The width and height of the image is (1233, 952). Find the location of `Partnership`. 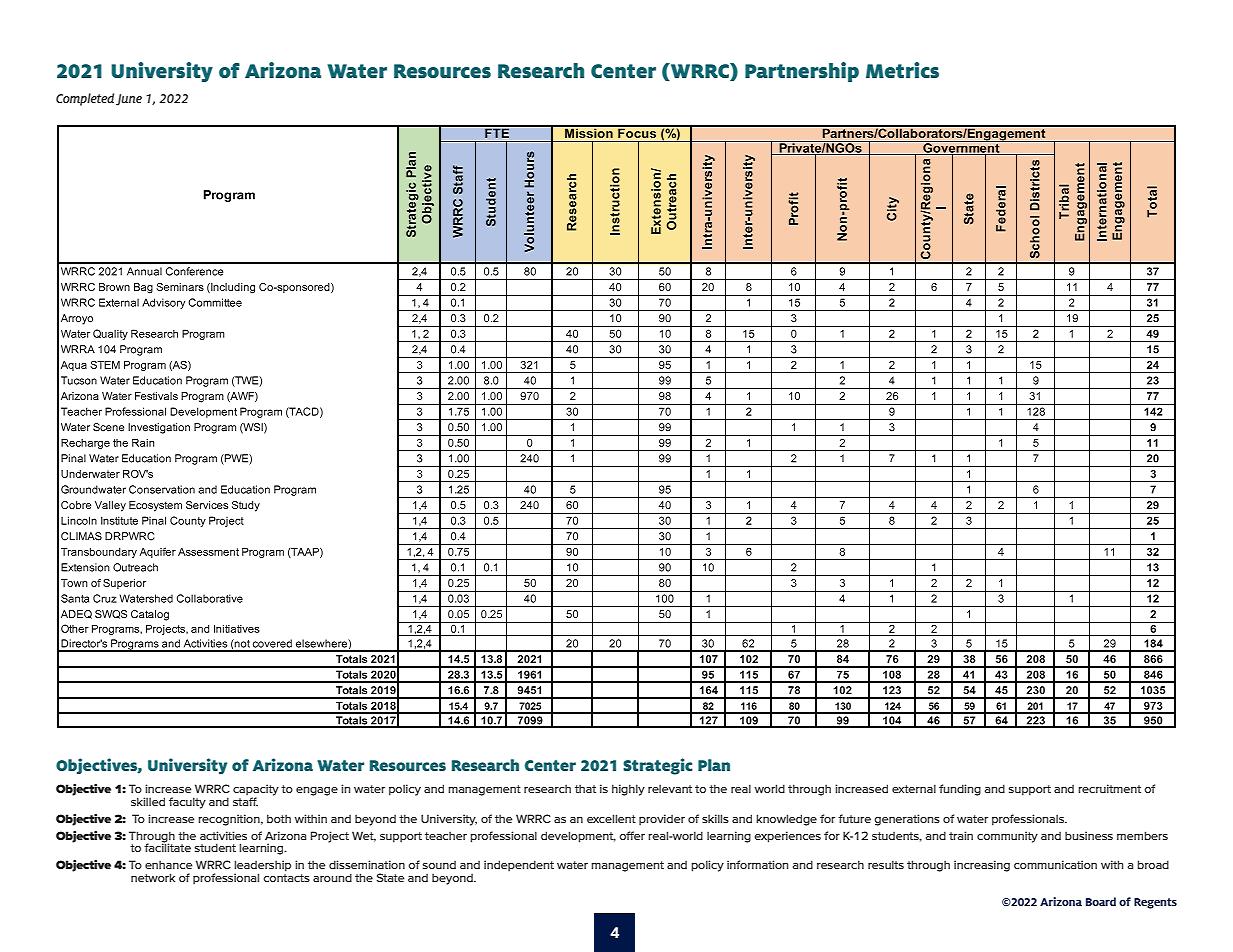

Partnership is located at coordinates (802, 72).
